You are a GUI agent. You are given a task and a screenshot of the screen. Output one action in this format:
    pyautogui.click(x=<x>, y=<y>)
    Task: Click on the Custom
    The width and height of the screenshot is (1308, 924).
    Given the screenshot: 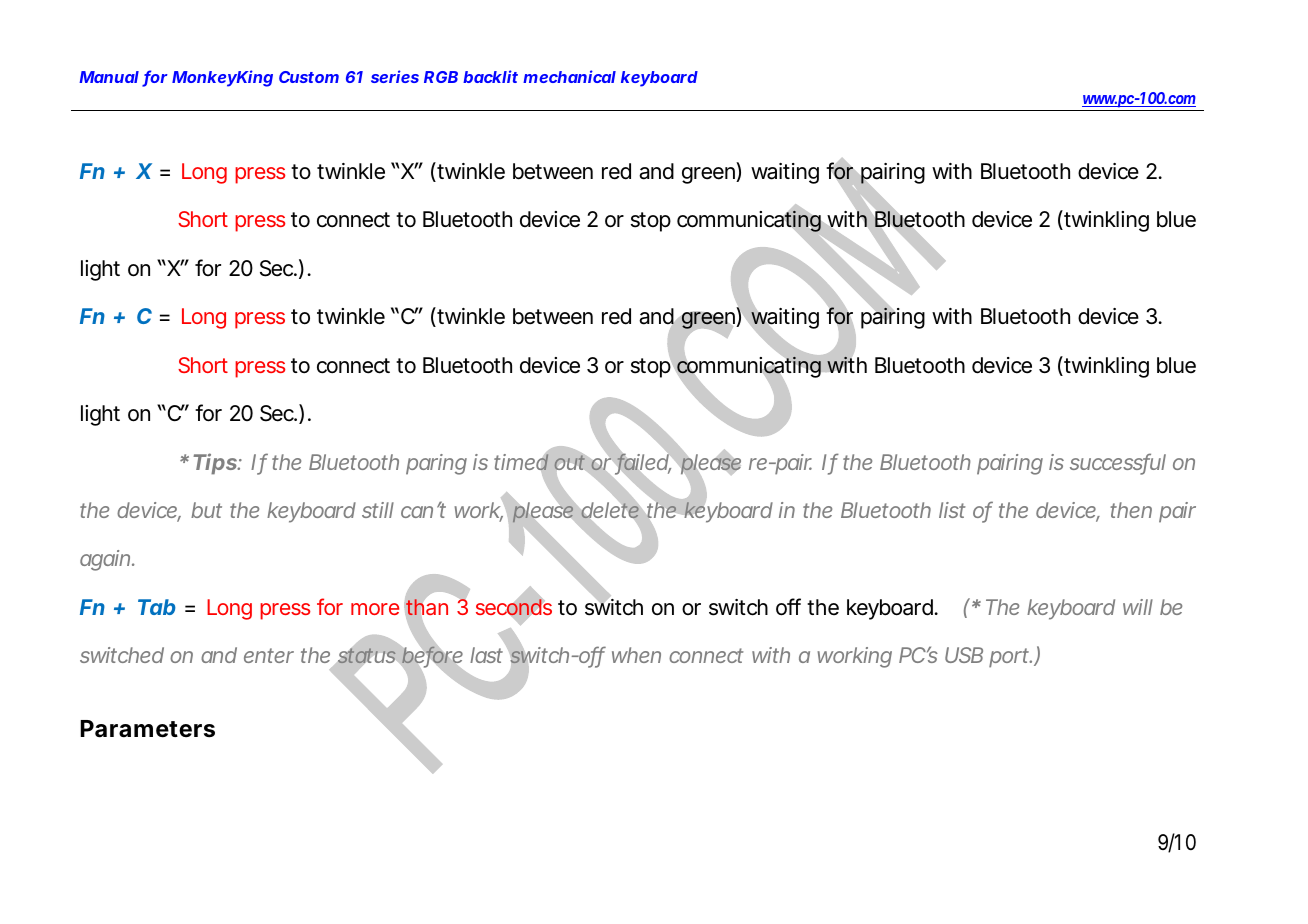 What is the action you would take?
    pyautogui.click(x=309, y=77)
